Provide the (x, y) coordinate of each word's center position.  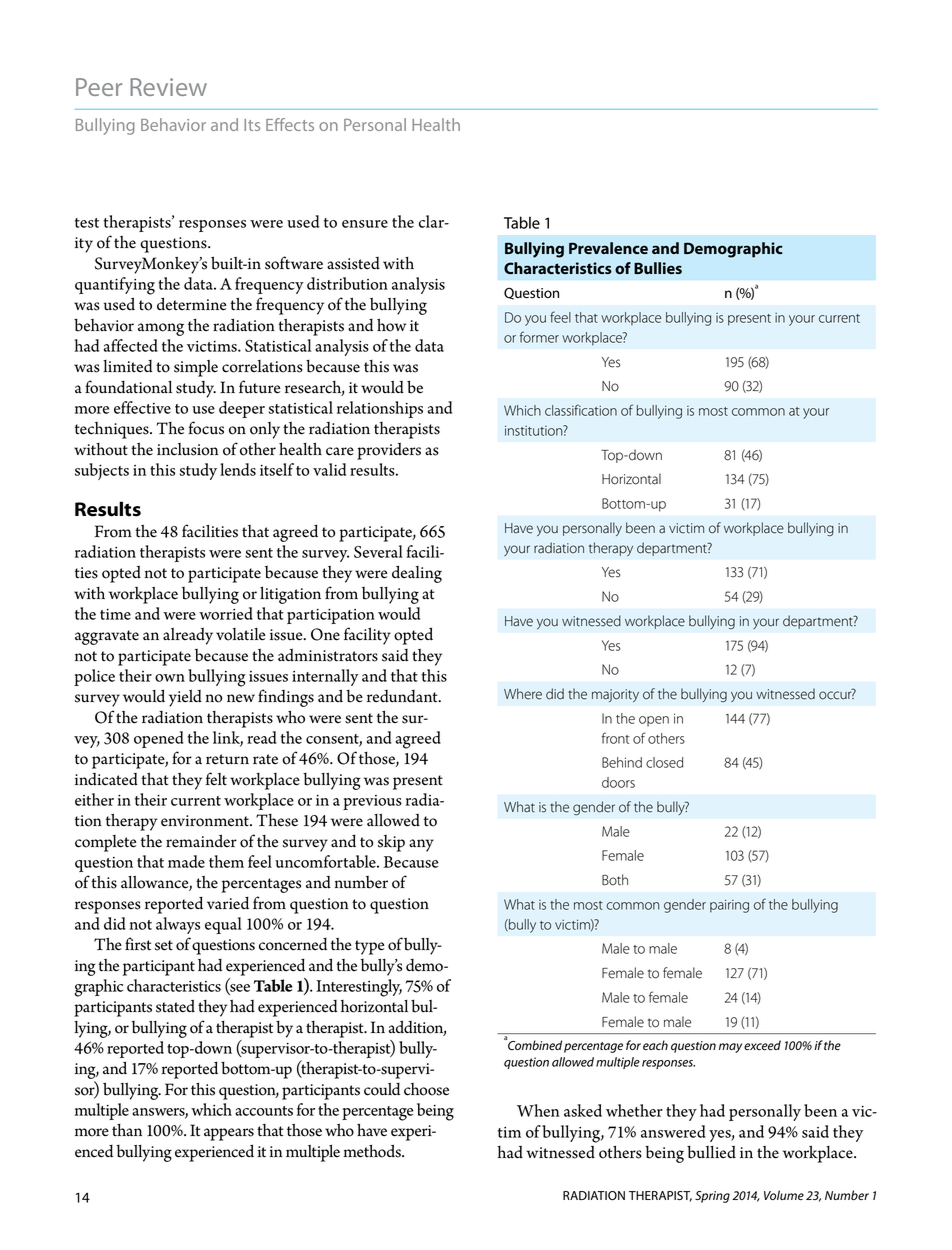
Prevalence (608, 248)
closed (664, 762)
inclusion (187, 449)
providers (389, 451)
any (421, 845)
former (539, 337)
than (127, 1130)
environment (206, 821)
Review (168, 87)
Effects (290, 124)
